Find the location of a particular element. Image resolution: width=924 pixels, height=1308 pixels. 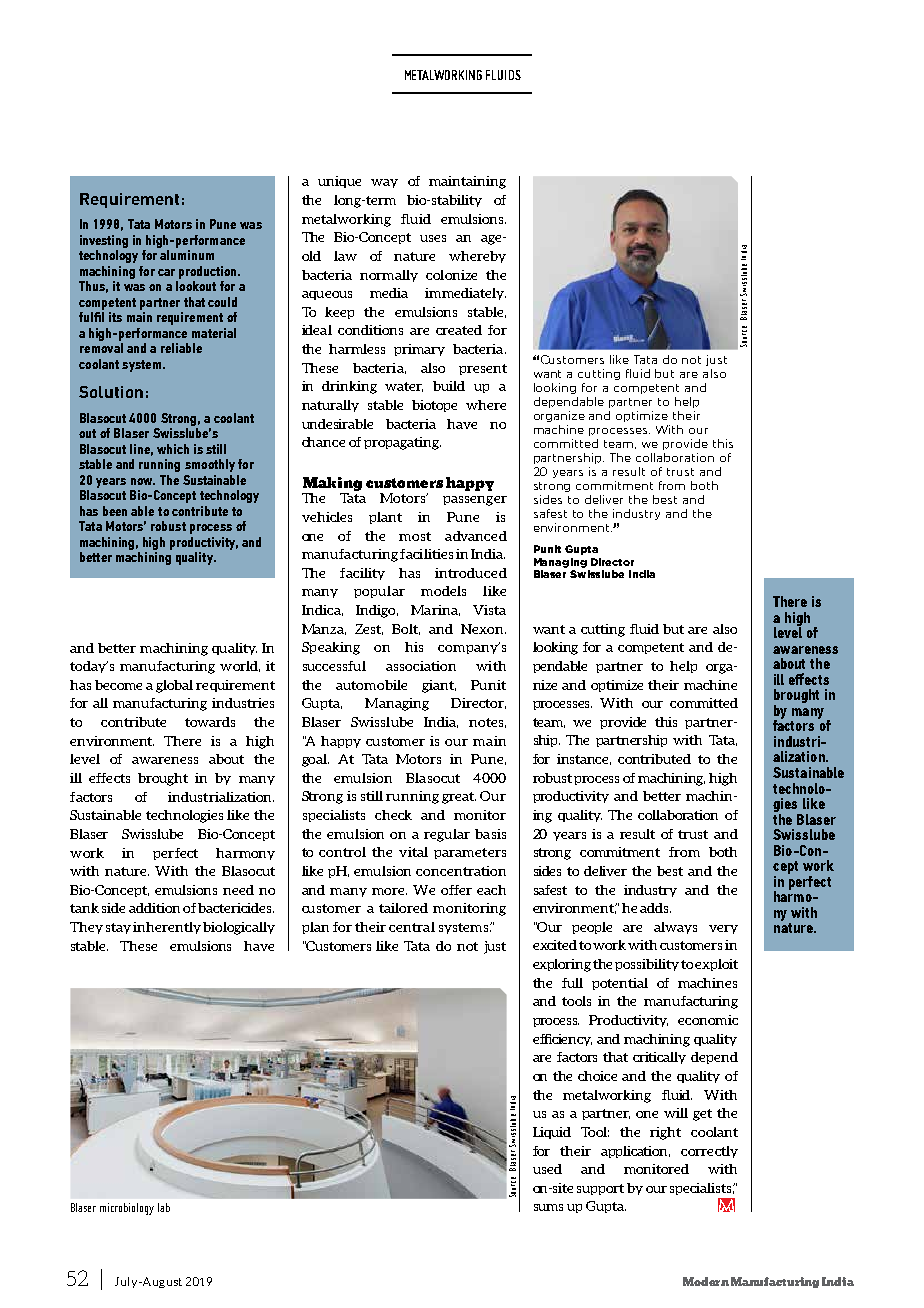

created is located at coordinates (459, 330).
